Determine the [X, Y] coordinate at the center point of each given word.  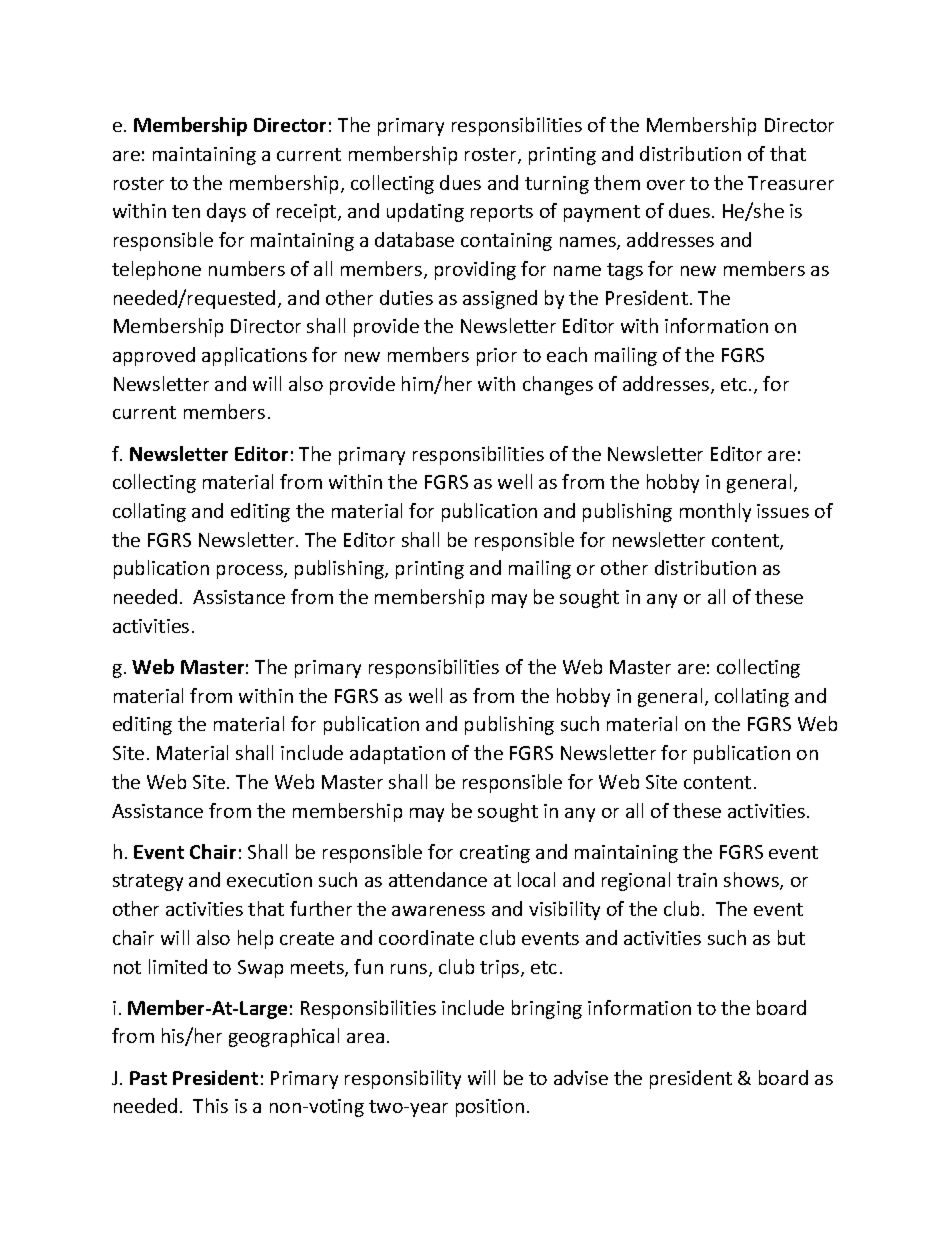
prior [497, 357]
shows [752, 881]
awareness [438, 911]
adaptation [397, 754]
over [666, 185]
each [567, 354]
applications [254, 356]
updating [425, 212]
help [255, 939]
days [226, 212]
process [251, 572]
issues [783, 511]
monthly [715, 512]
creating [495, 854]
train [697, 880]
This [210, 1105]
